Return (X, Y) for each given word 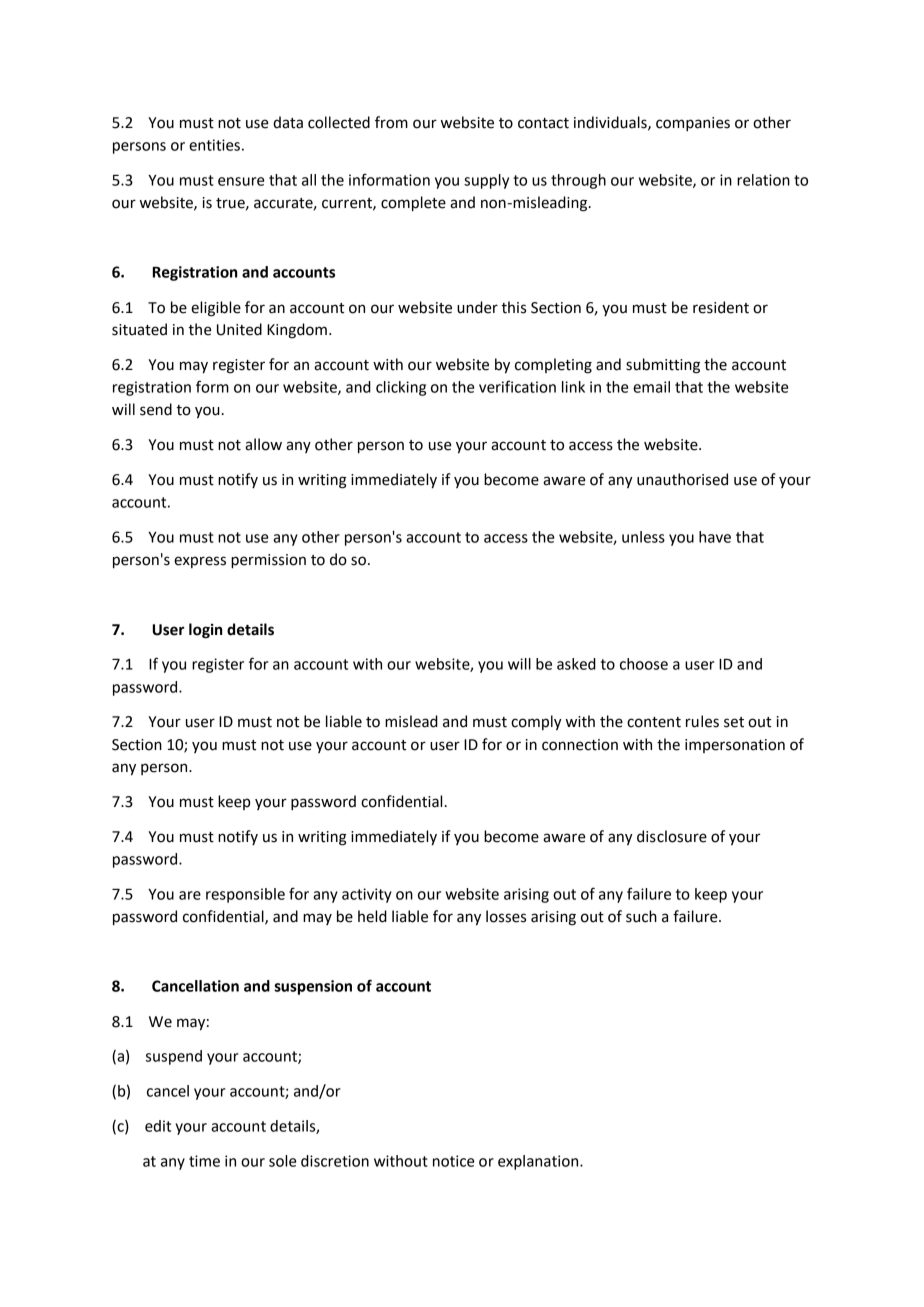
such (641, 916)
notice (453, 1161)
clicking (401, 388)
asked (576, 664)
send (156, 409)
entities (214, 145)
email (651, 387)
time (204, 1161)
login (205, 631)
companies (693, 124)
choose (644, 664)
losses (506, 916)
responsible (245, 895)
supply (486, 181)
